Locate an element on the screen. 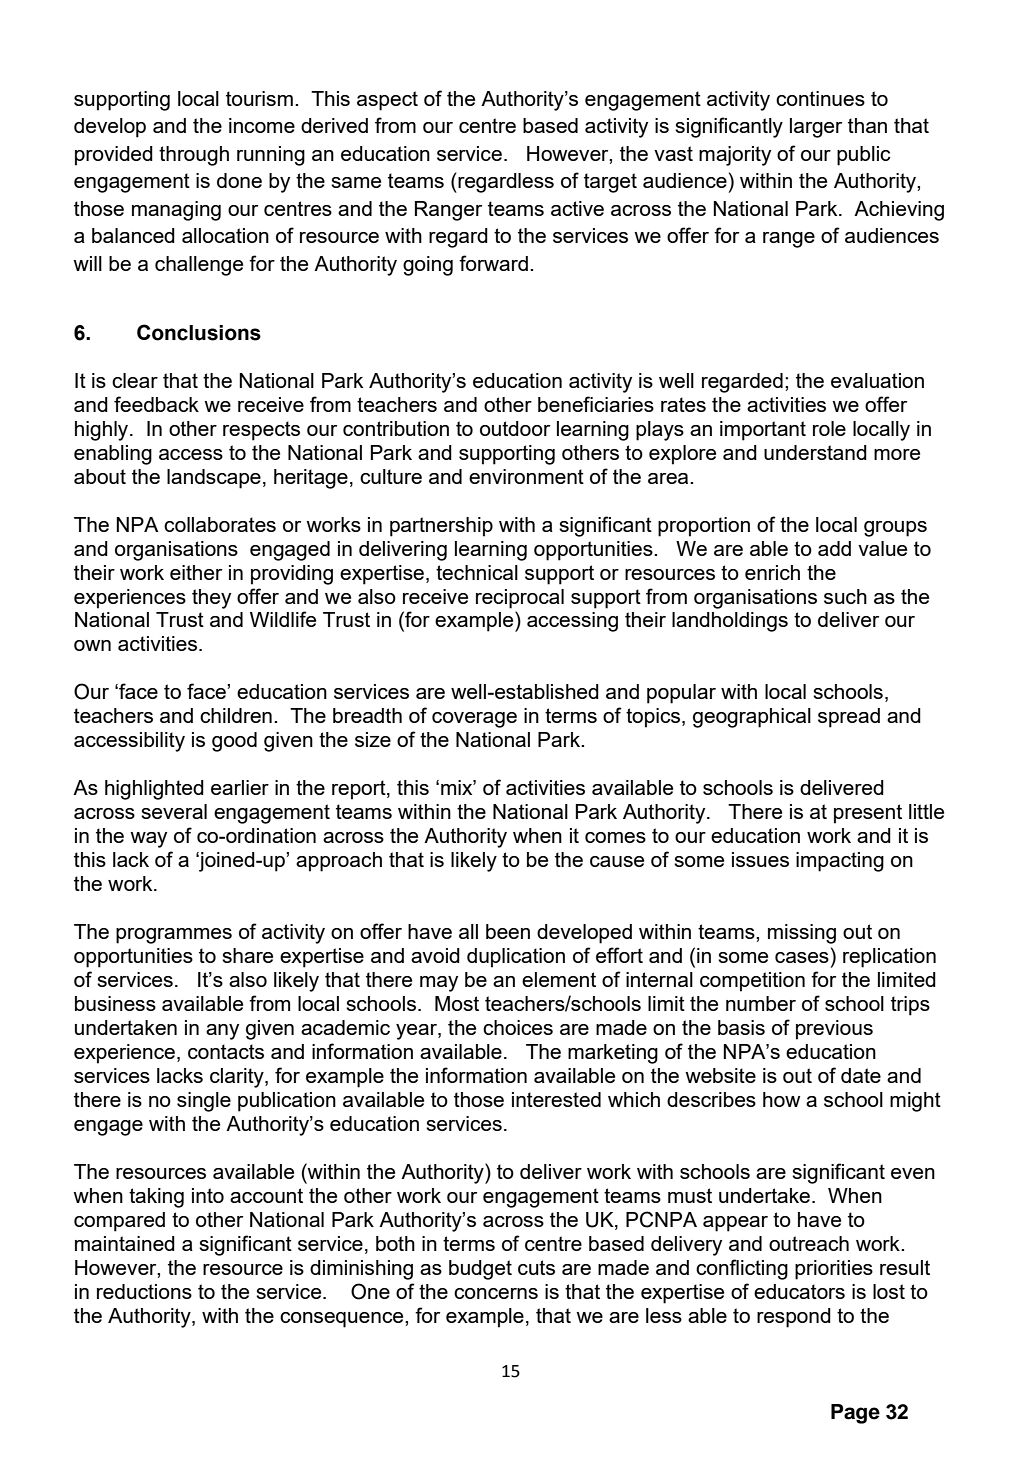  landscape is located at coordinates (214, 479).
